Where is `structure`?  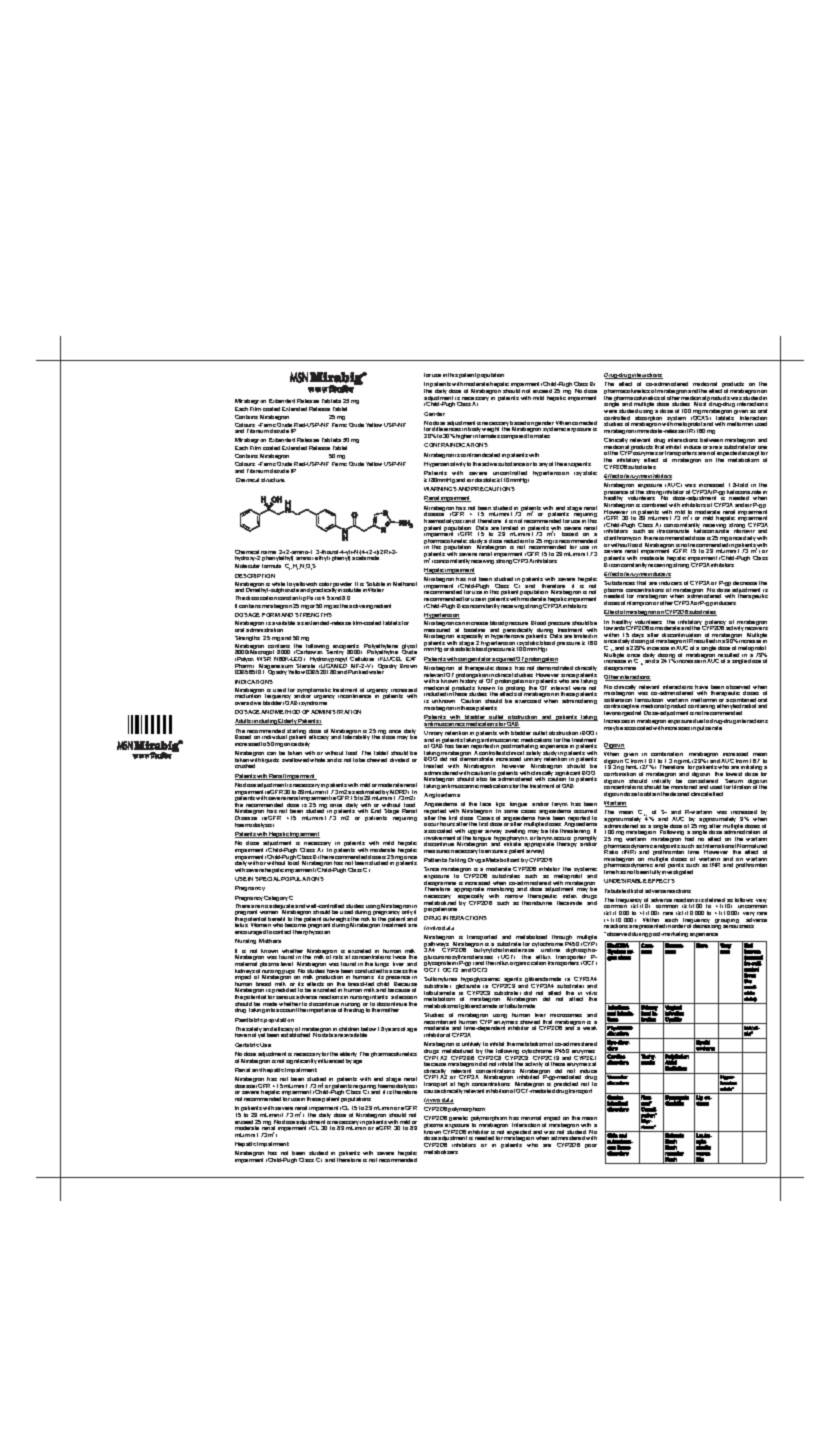
structure is located at coordinates (273, 480).
